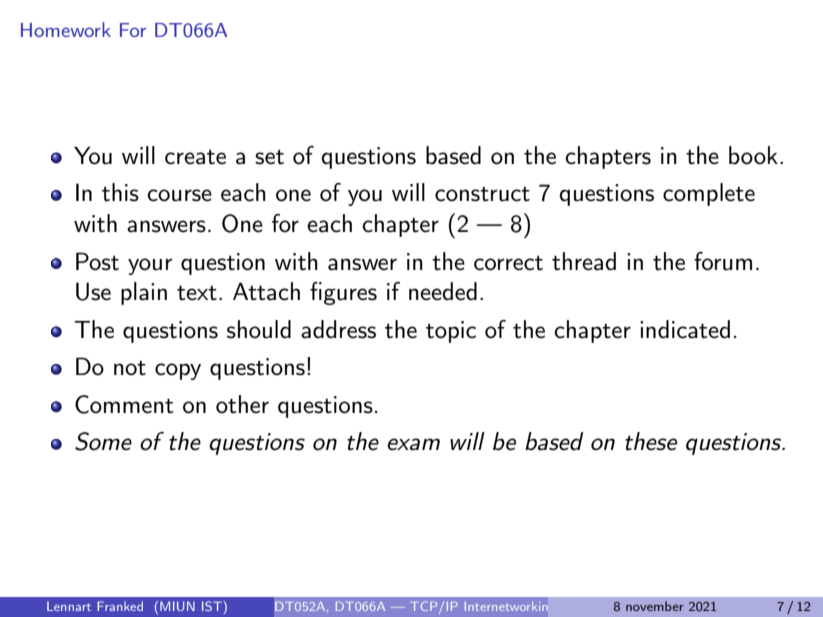 The height and width of the screenshot is (617, 823). I want to click on topic, so click(451, 332).
